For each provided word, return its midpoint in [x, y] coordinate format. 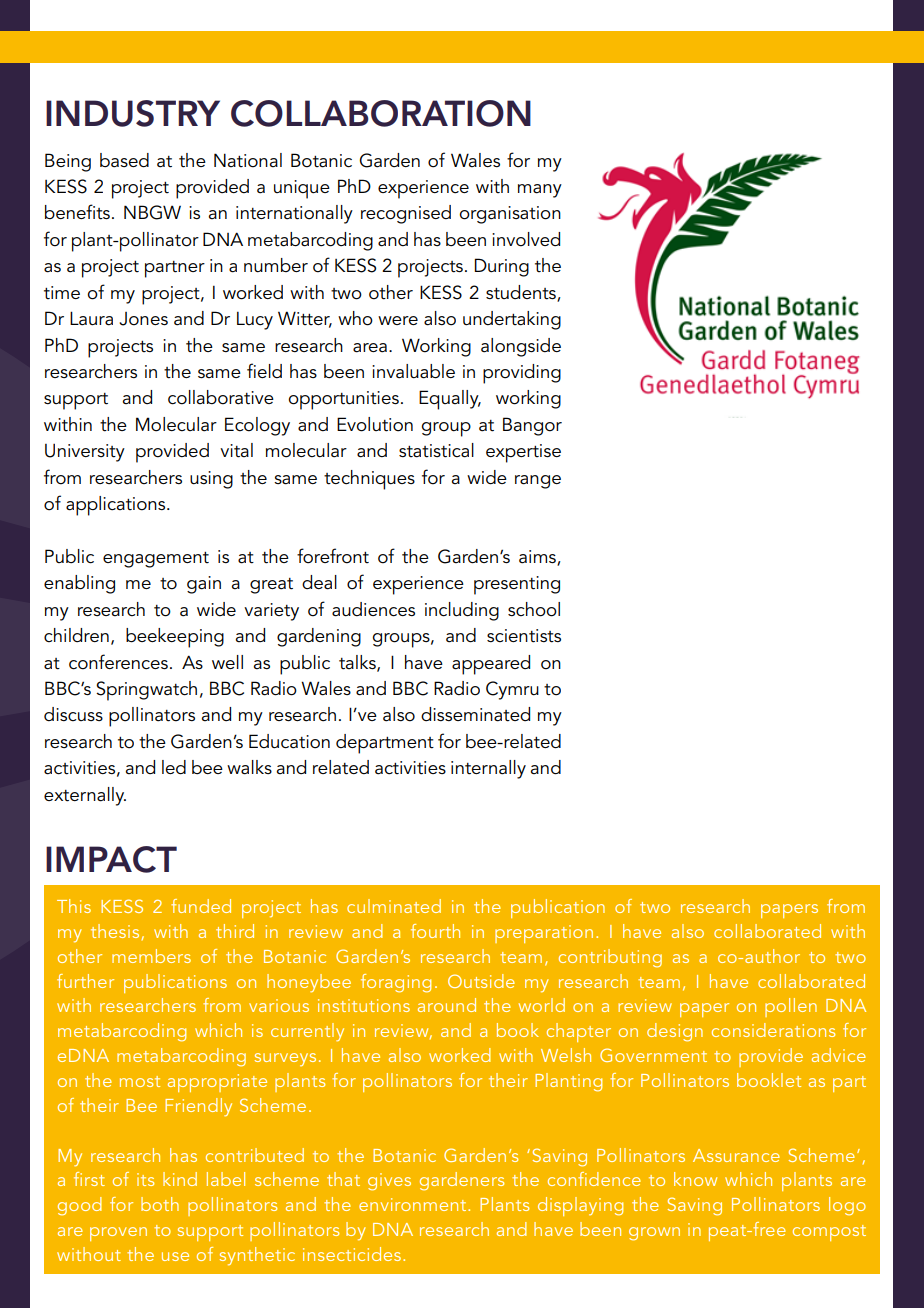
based [124, 160]
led [174, 767]
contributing [610, 958]
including [462, 611]
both [160, 1204]
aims [538, 558]
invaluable [413, 371]
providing [522, 374]
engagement [156, 560]
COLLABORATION [381, 113]
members [151, 956]
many [540, 191]
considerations [773, 1030]
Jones [143, 319]
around [447, 1005]
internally [488, 769]
